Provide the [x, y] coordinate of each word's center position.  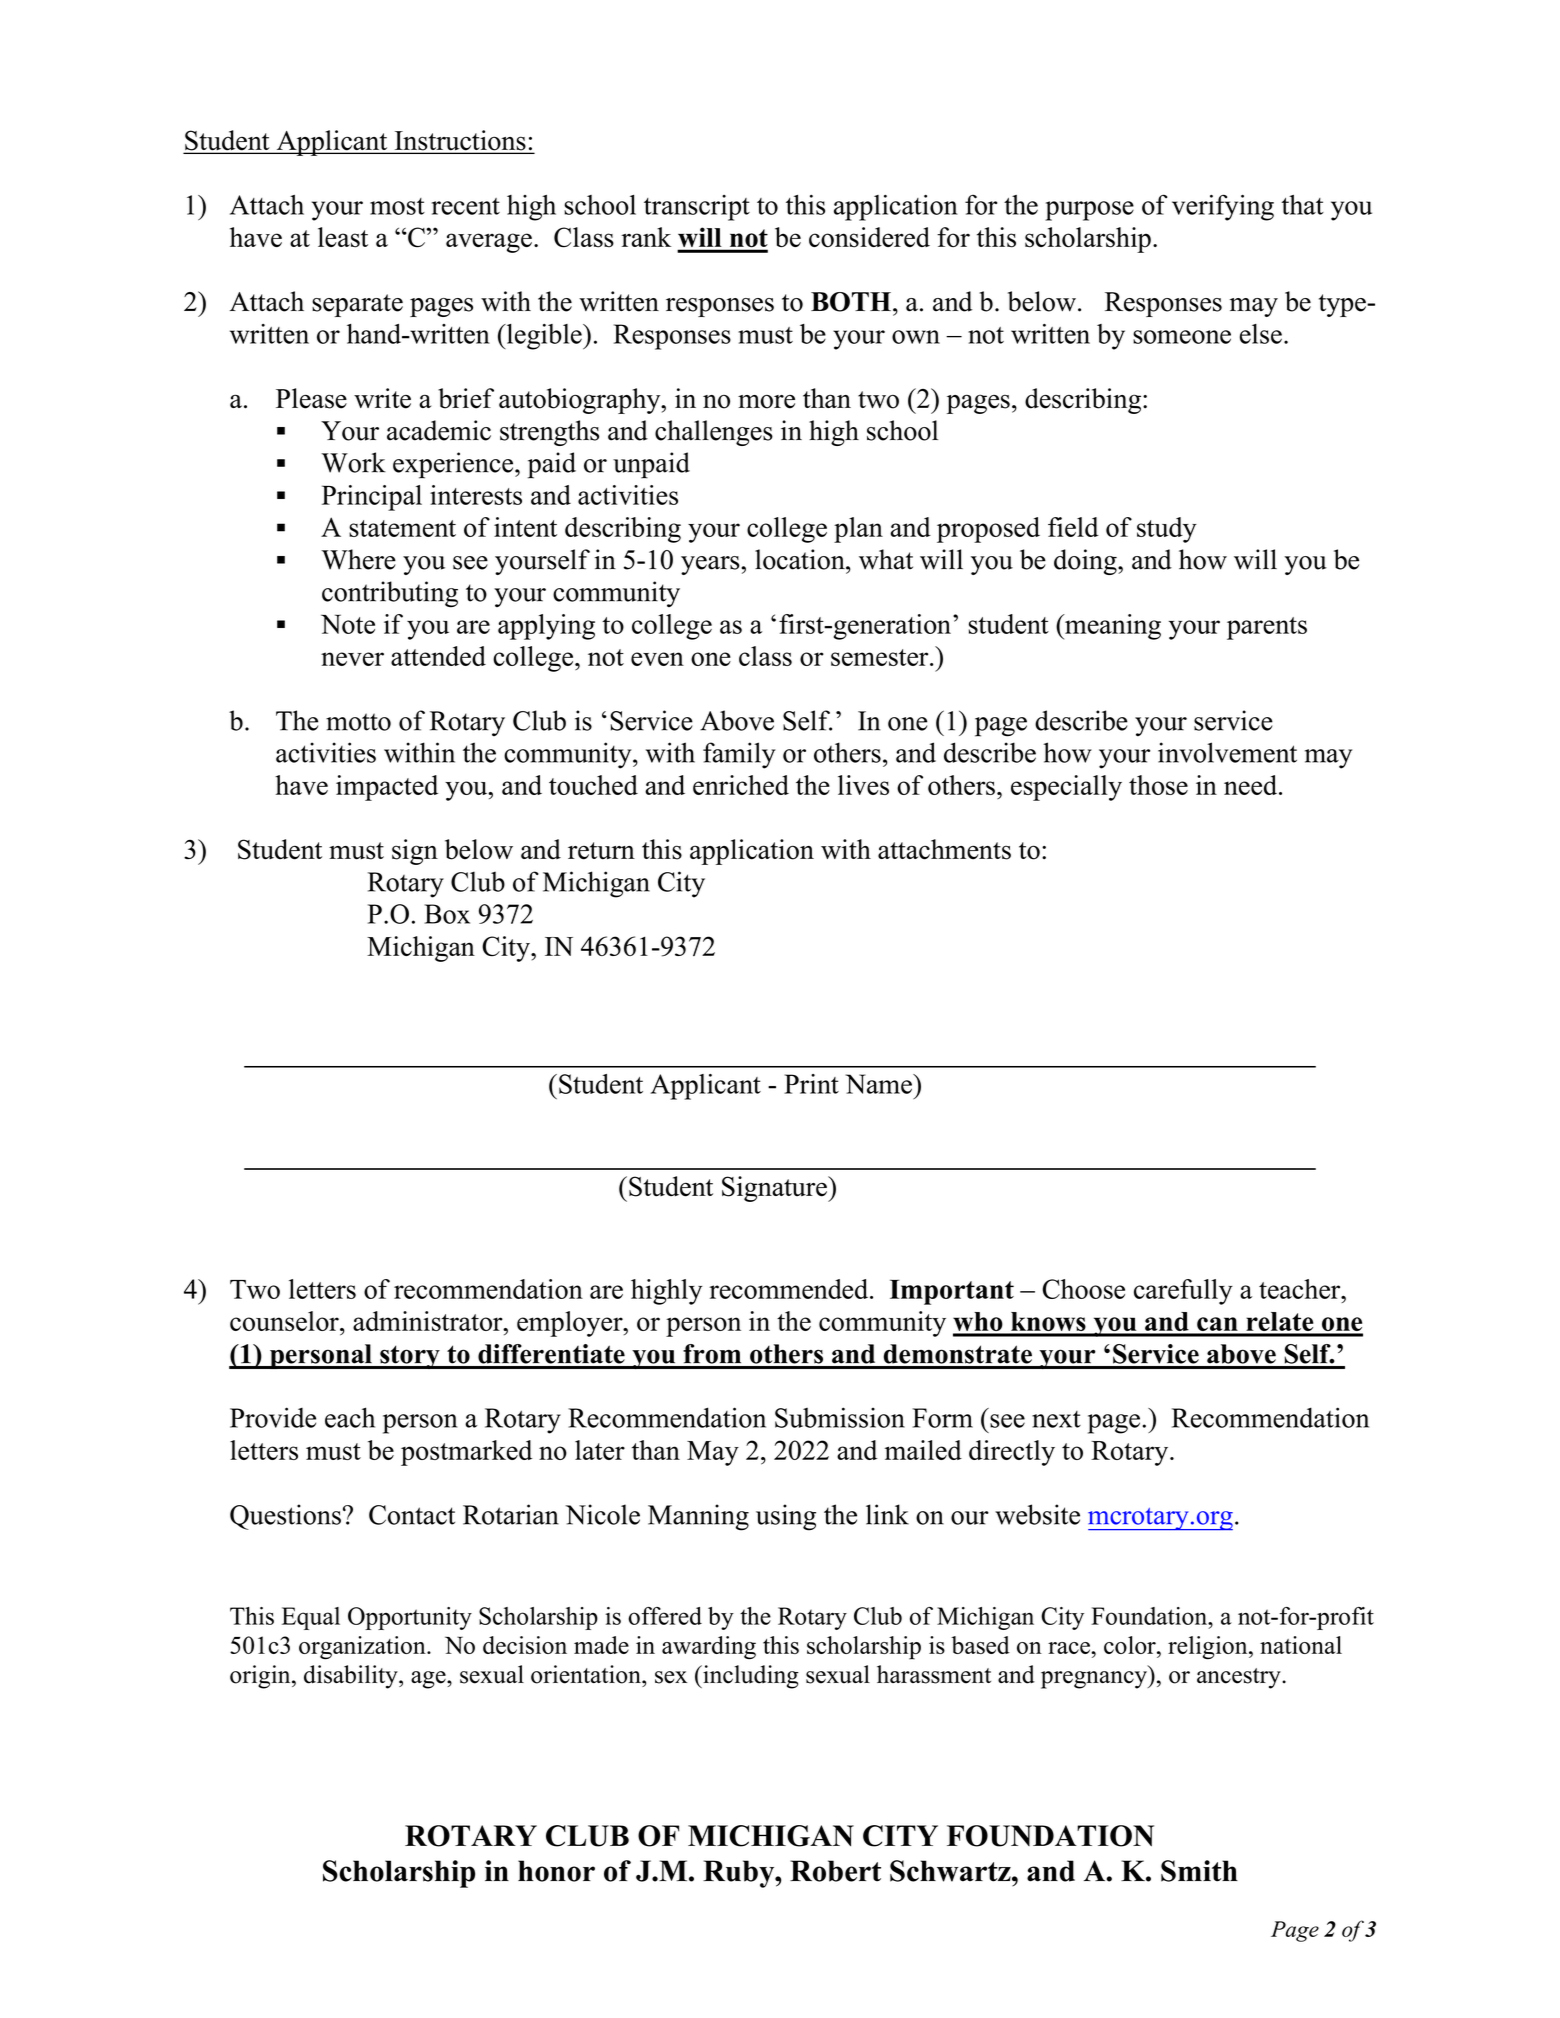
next [1056, 1419]
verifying [1223, 207]
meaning [1112, 627]
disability [352, 1677]
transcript [697, 208]
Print [811, 1084]
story [410, 1357]
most [397, 206]
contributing [390, 594]
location [801, 559]
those [1158, 785]
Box [447, 914]
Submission [840, 1417]
